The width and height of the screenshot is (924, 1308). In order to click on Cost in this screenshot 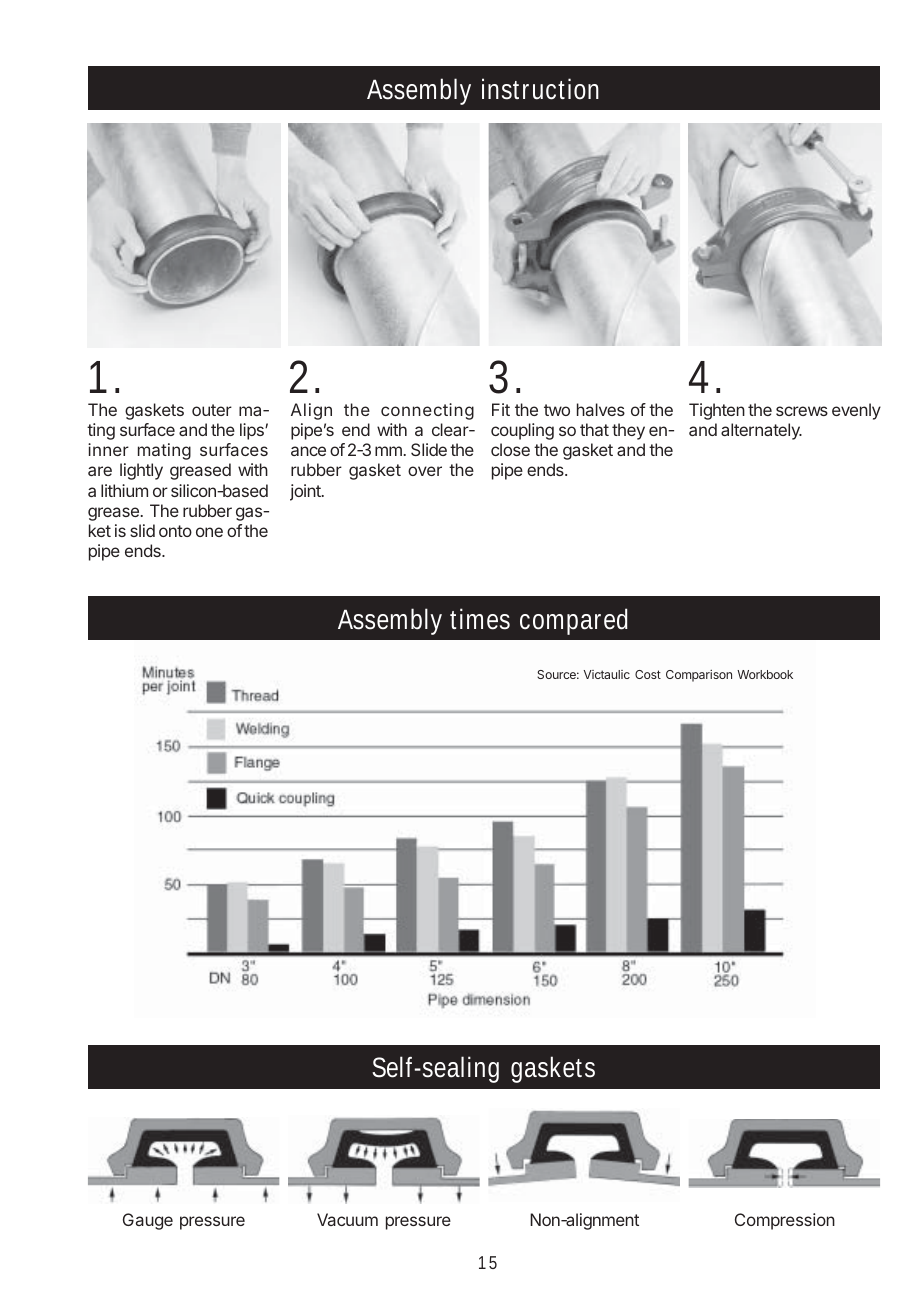, I will do `click(648, 674)`.
